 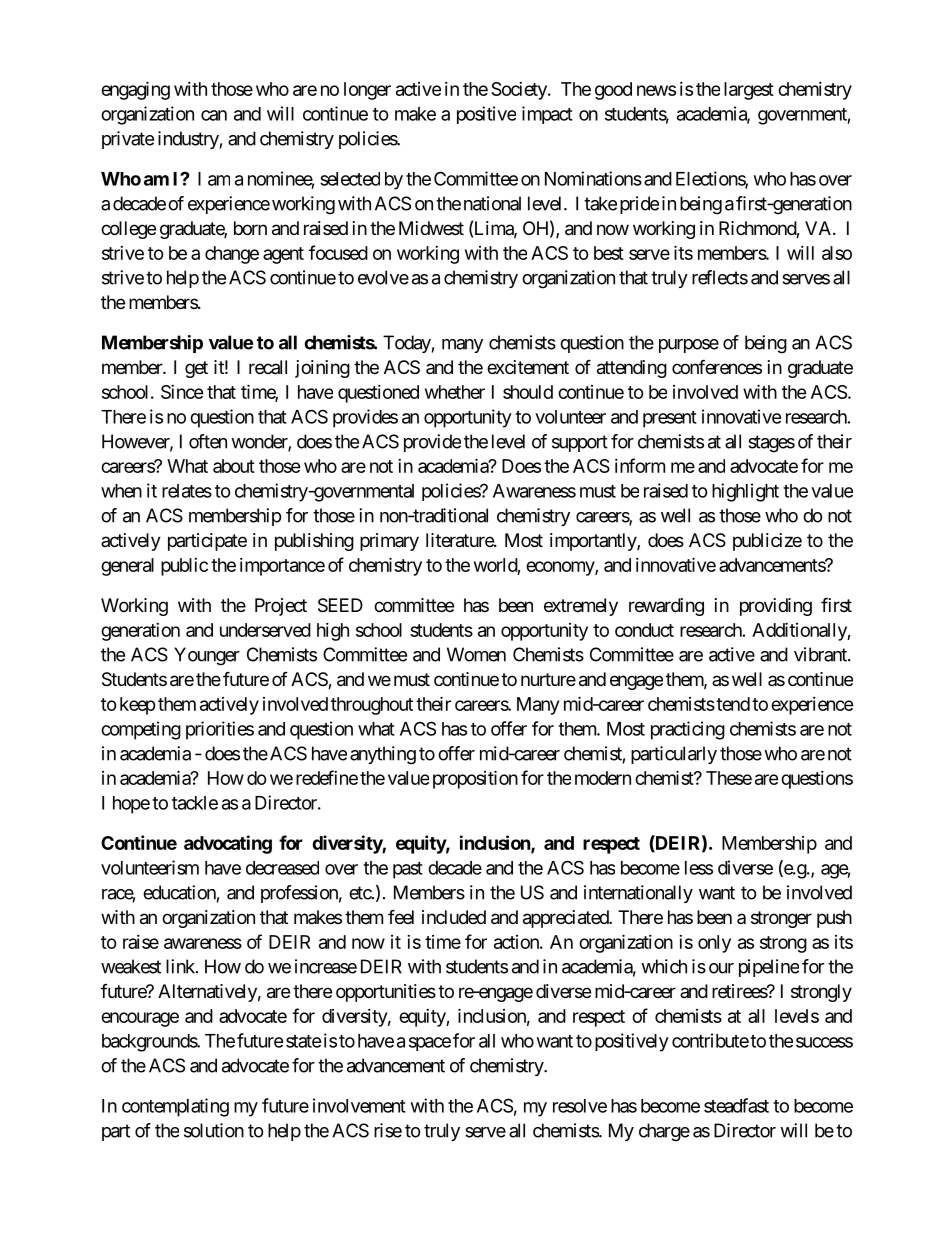 I want to click on past, so click(x=408, y=870).
